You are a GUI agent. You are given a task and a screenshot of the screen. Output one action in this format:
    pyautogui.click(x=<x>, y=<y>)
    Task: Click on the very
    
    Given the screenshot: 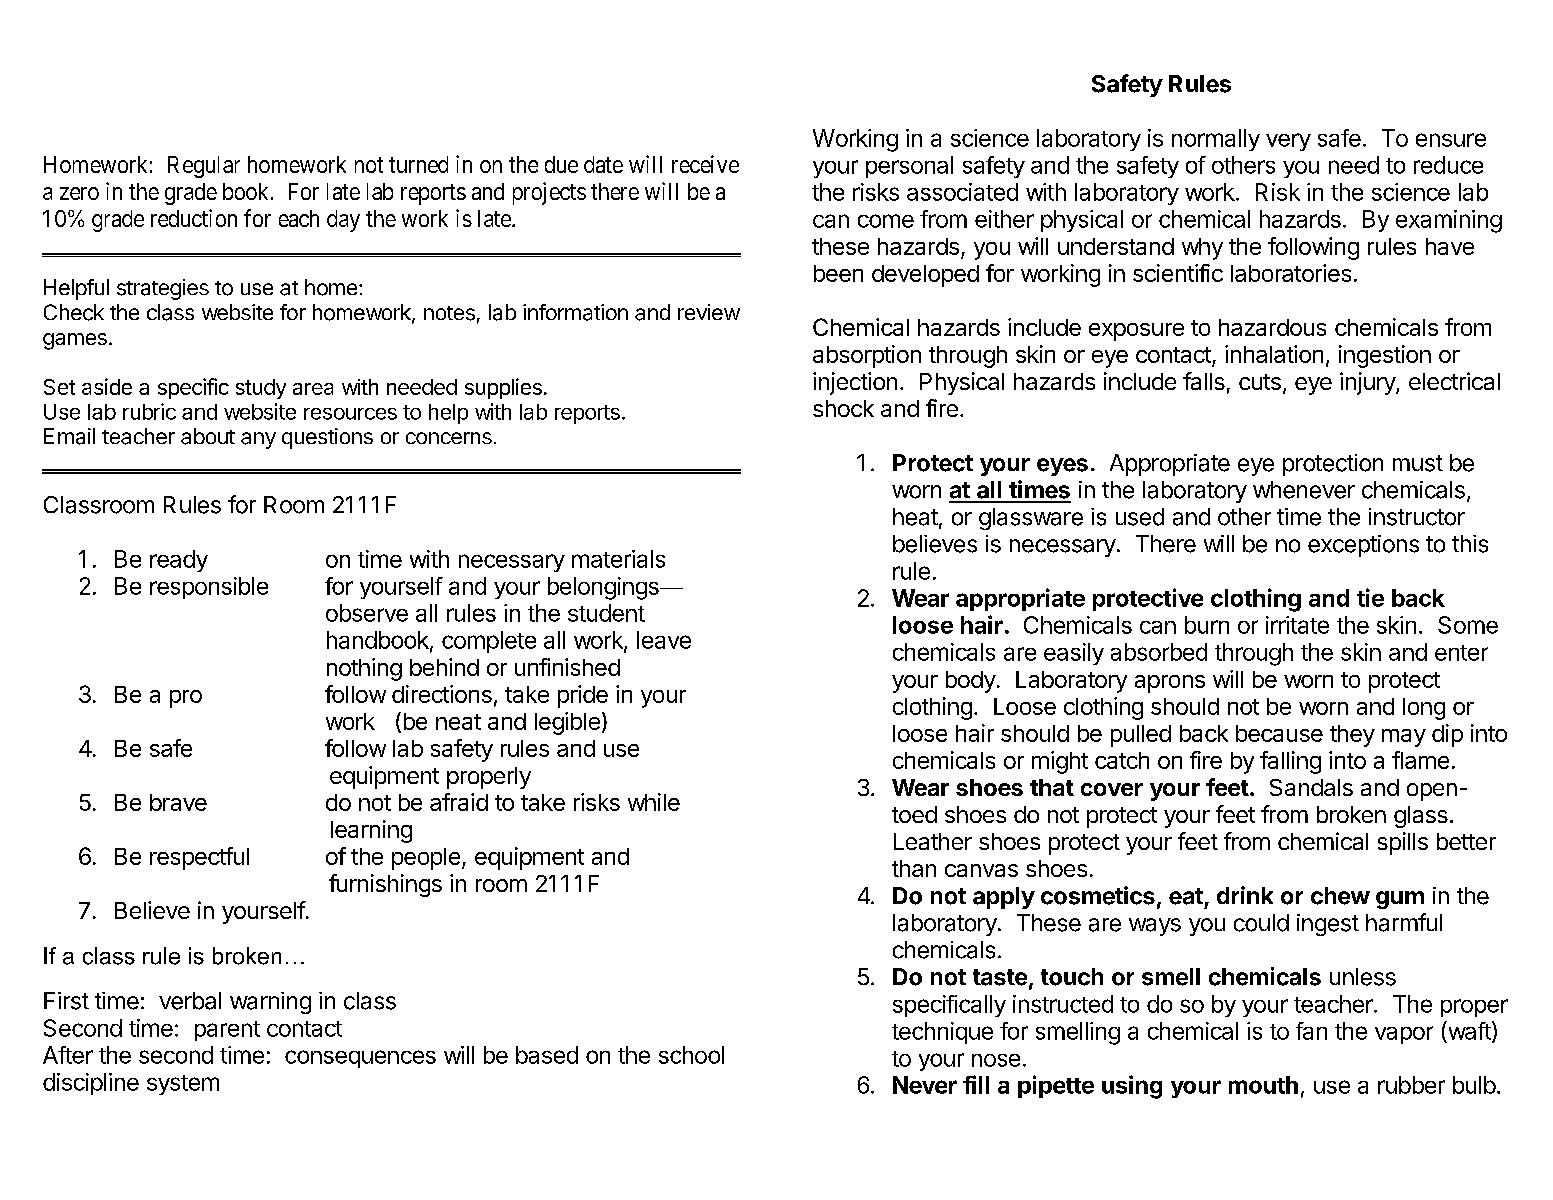 What is the action you would take?
    pyautogui.click(x=1288, y=142)
